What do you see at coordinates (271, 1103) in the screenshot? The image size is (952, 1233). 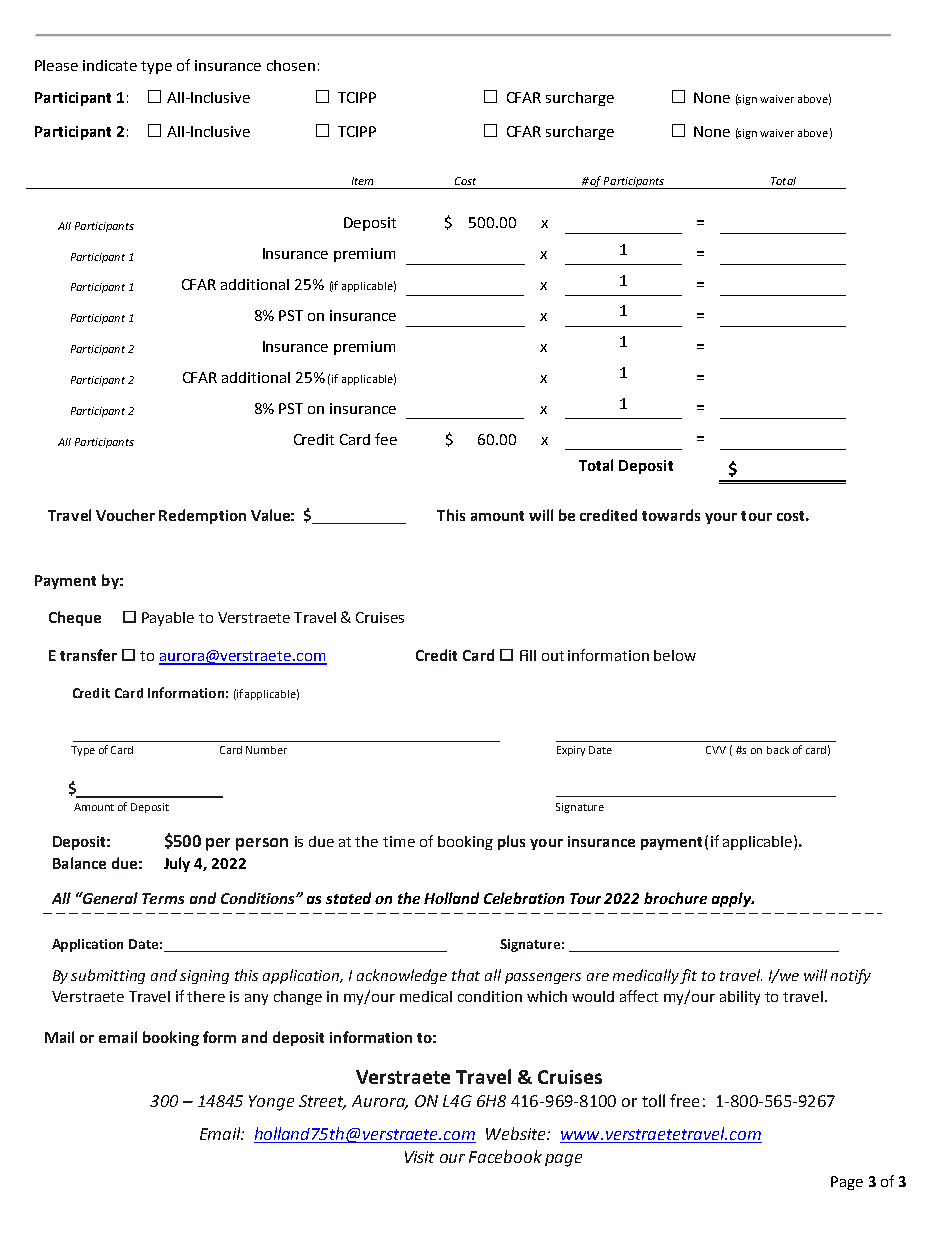 I see `Yonge` at bounding box center [271, 1103].
